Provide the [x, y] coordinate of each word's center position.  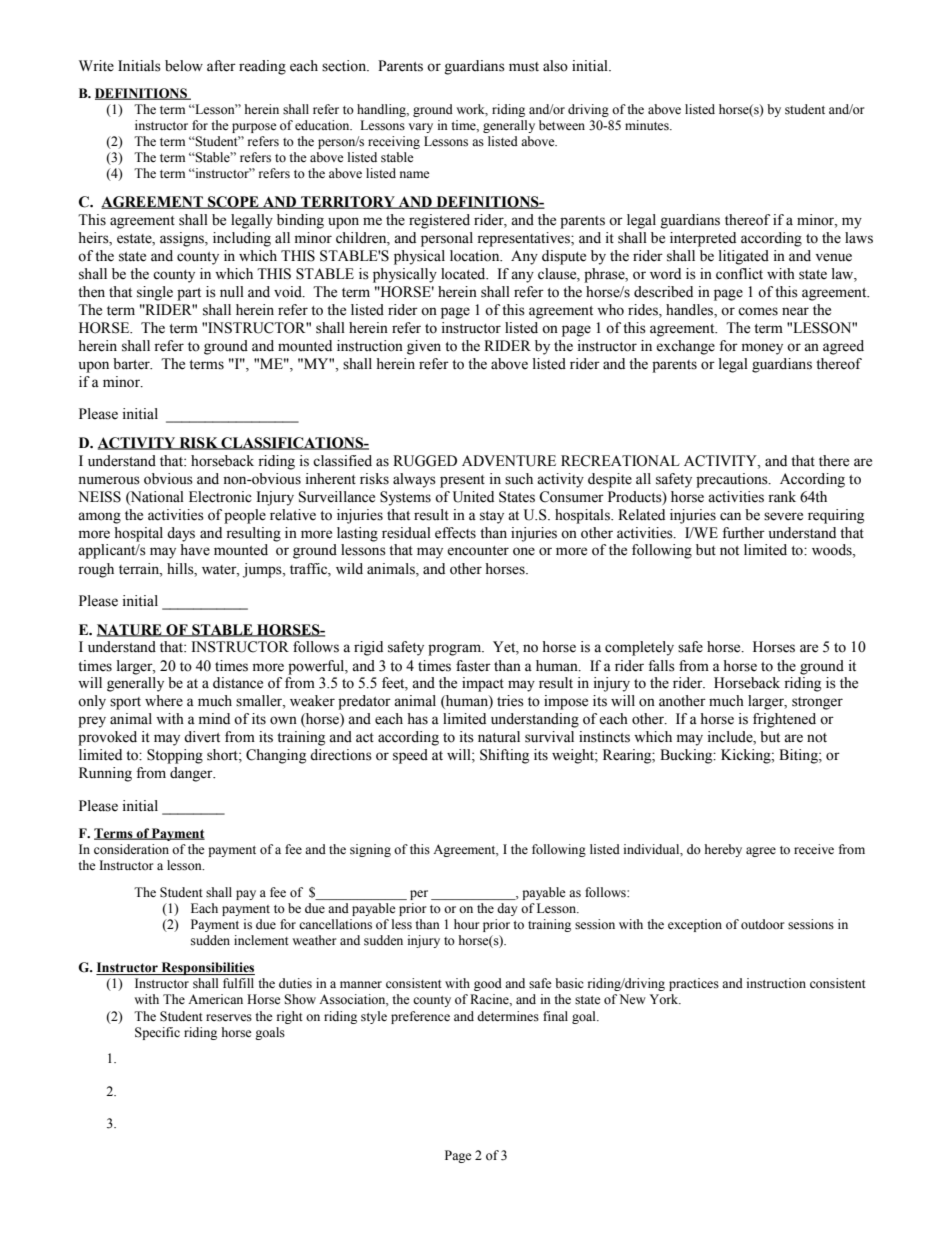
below [184, 66]
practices [694, 984]
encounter [478, 551]
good [488, 984]
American [215, 999]
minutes [648, 125]
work [472, 110]
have [195, 550]
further [743, 533]
